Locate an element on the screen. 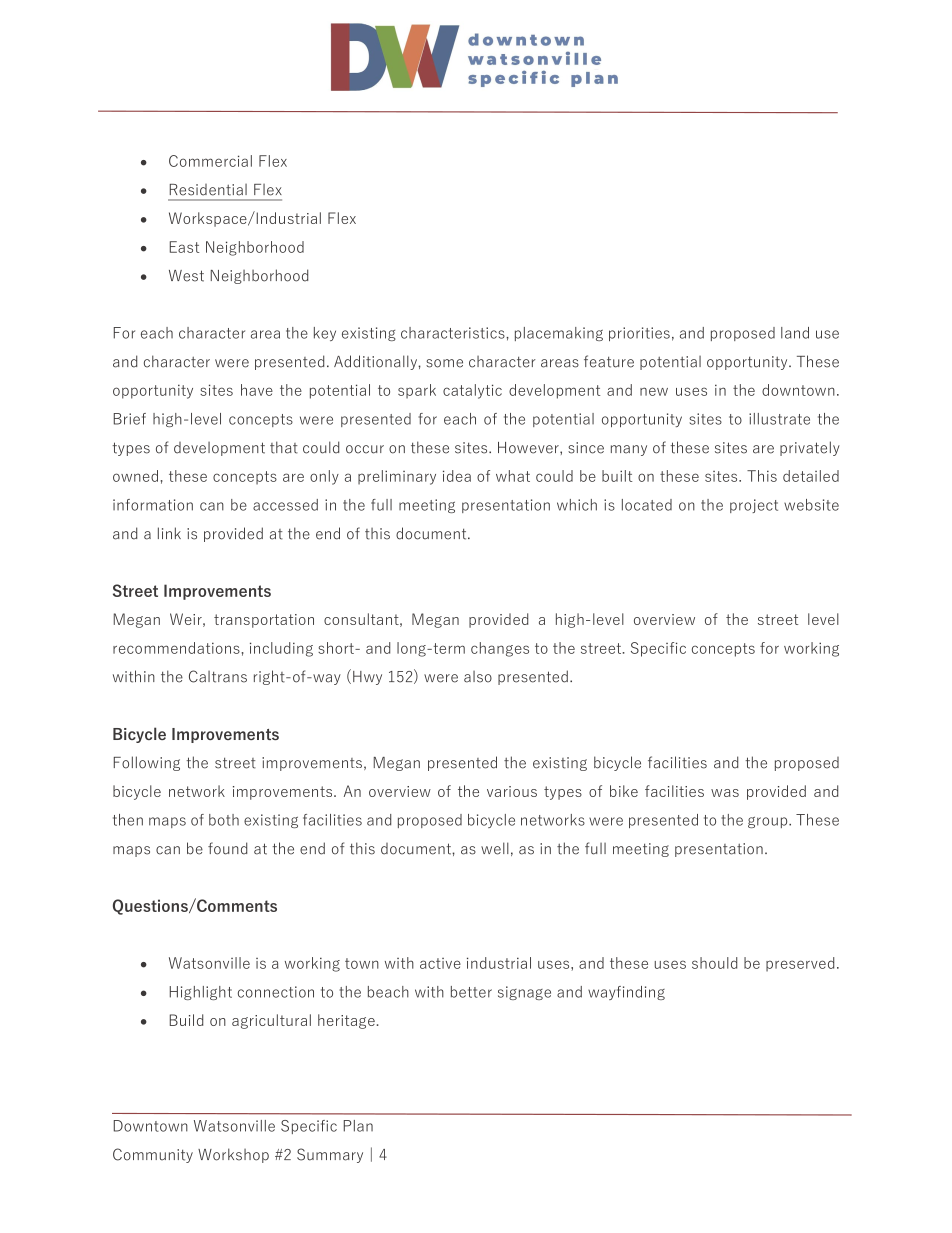  also is located at coordinates (478, 677).
